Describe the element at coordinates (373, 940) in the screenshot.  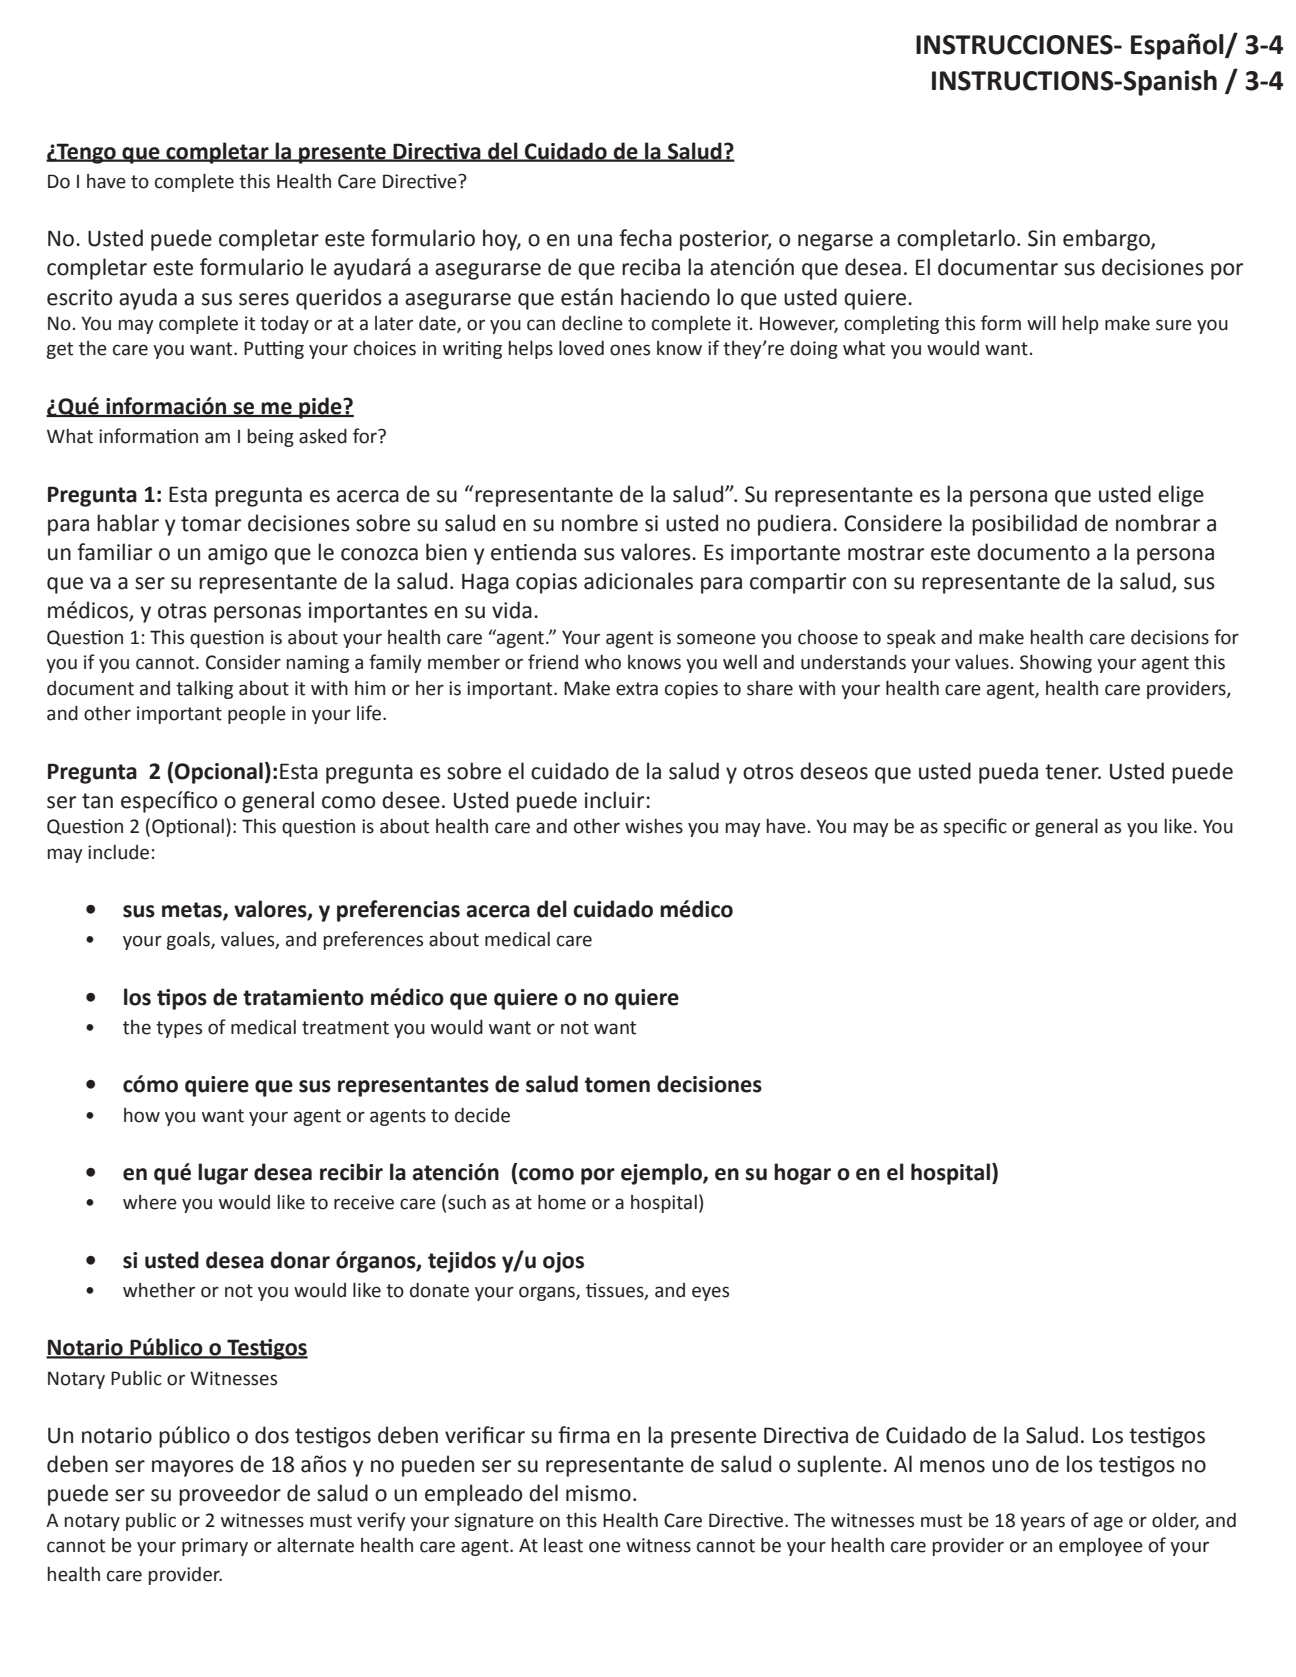
I see `preferences` at that location.
